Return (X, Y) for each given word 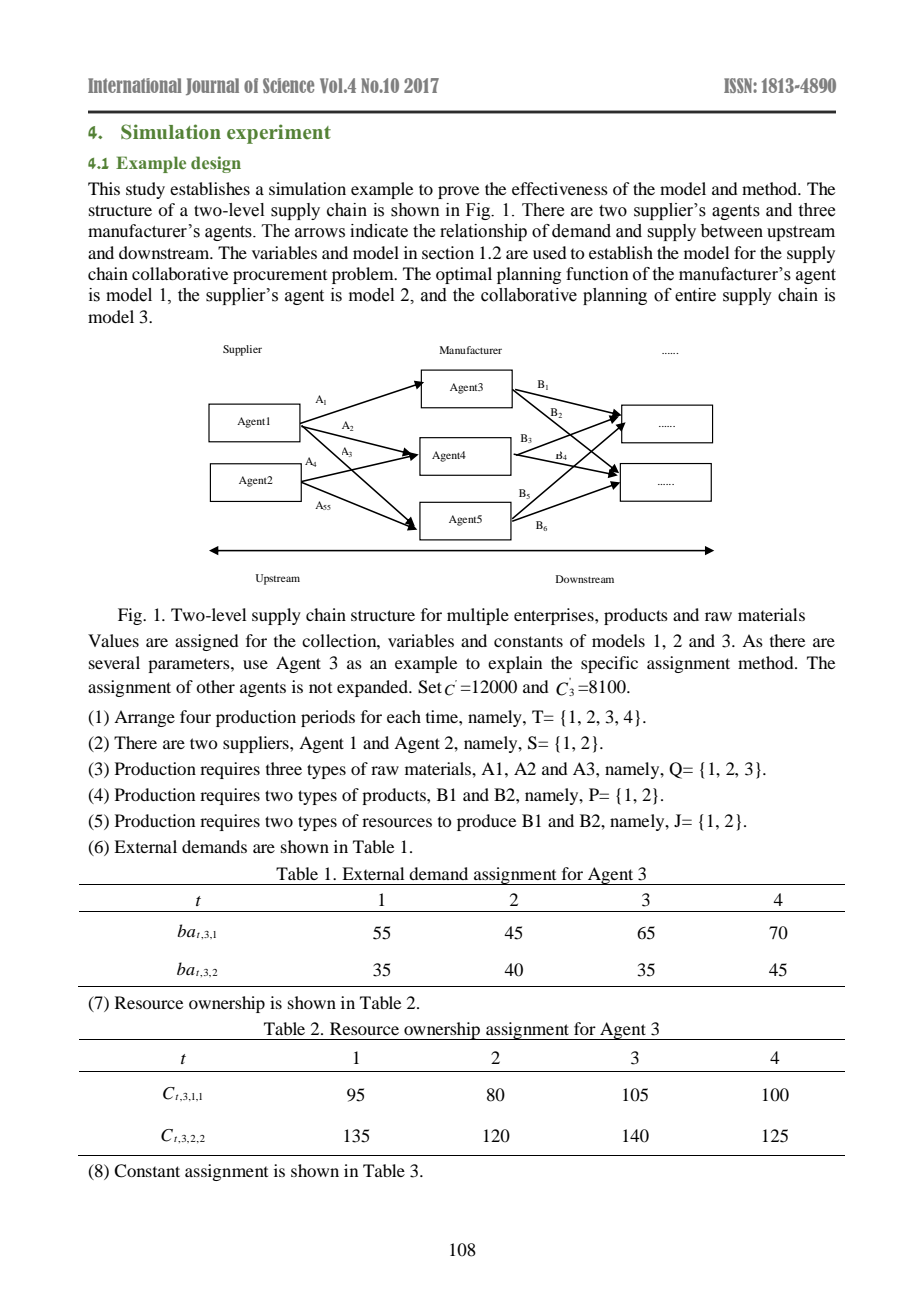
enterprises (555, 616)
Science (288, 85)
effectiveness (560, 188)
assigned (207, 642)
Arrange (144, 718)
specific (609, 664)
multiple (478, 616)
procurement (280, 276)
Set (430, 687)
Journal (212, 86)
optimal (464, 275)
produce (486, 822)
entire (695, 295)
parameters (190, 665)
